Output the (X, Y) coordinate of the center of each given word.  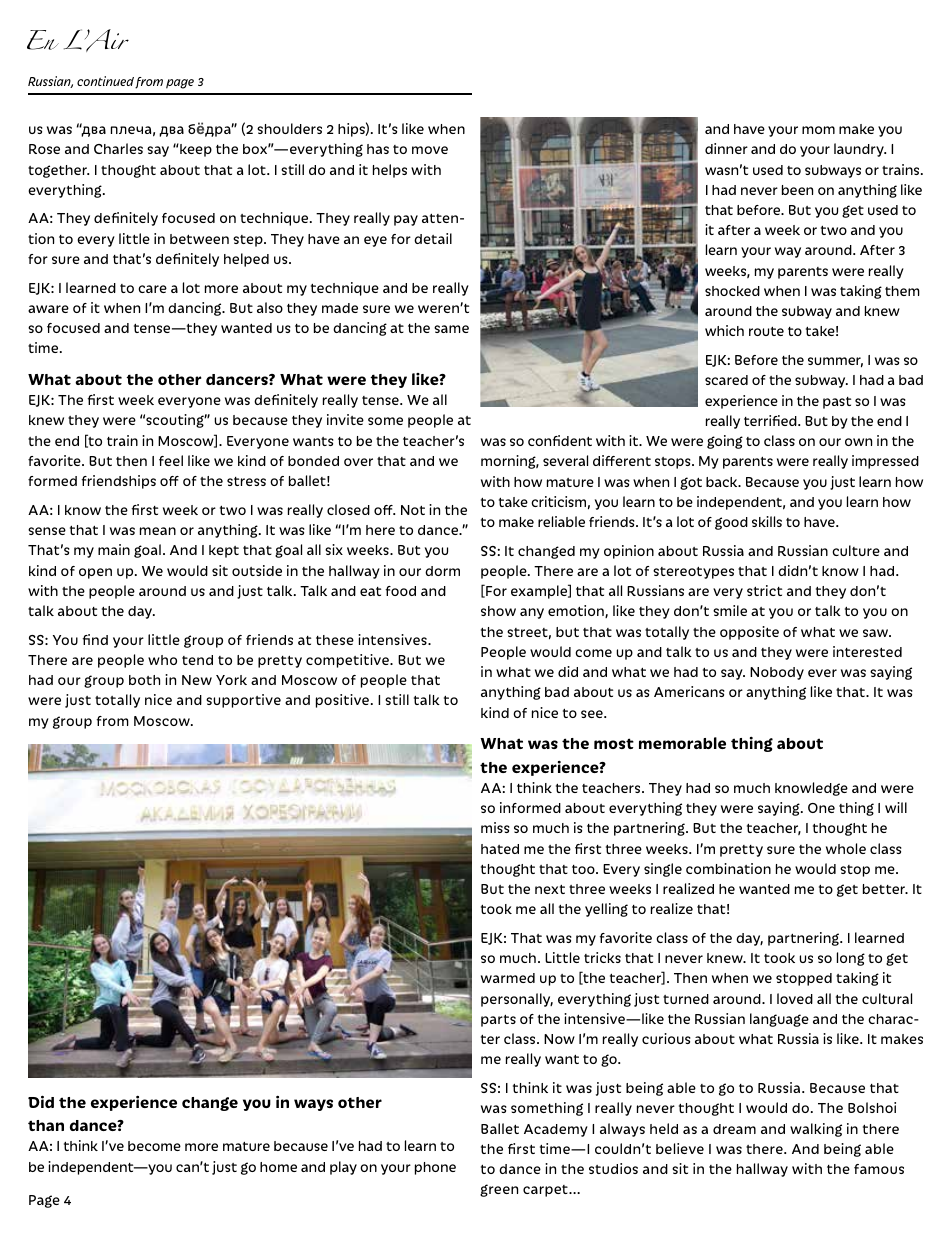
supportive (243, 701)
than (46, 1125)
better (885, 889)
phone (435, 1168)
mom (818, 130)
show (498, 611)
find (95, 639)
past (837, 403)
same (451, 329)
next (550, 889)
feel (171, 460)
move (430, 150)
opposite (749, 633)
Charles (118, 148)
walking (816, 1130)
